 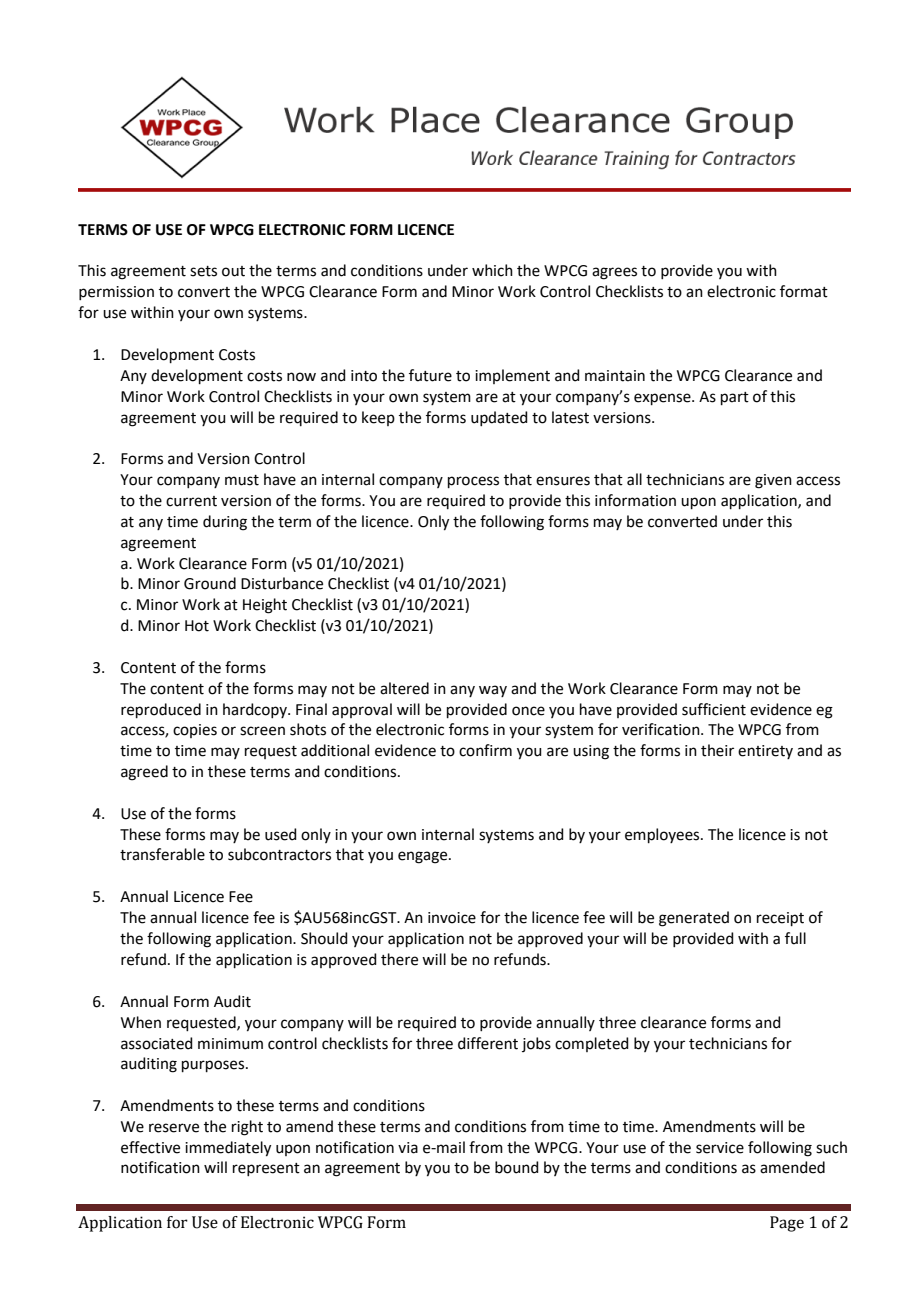 What do you see at coordinates (452, 918) in the document?
I see `invoice` at bounding box center [452, 918].
